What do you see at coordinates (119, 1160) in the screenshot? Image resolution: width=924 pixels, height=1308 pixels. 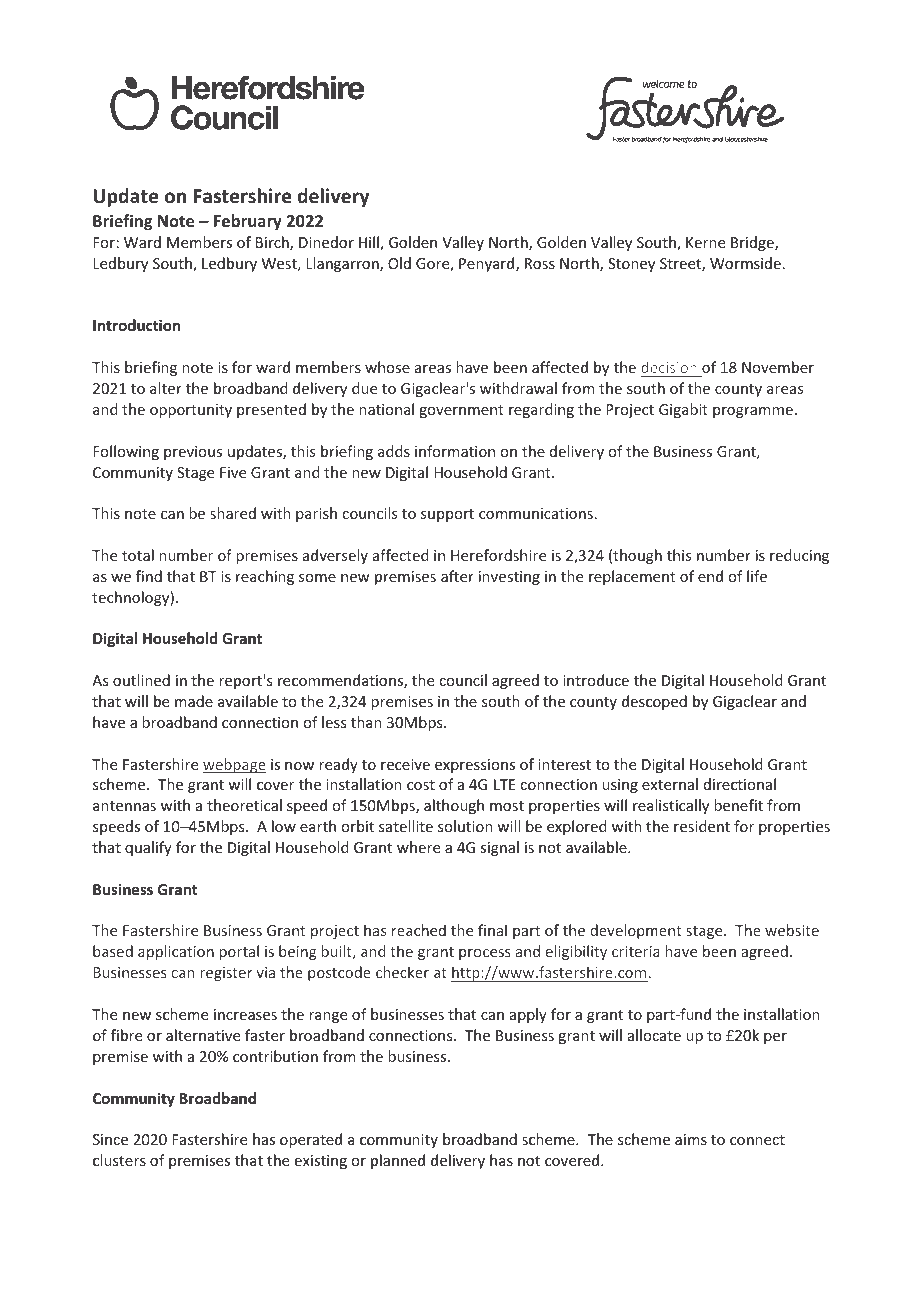 I see `clusters` at bounding box center [119, 1160].
